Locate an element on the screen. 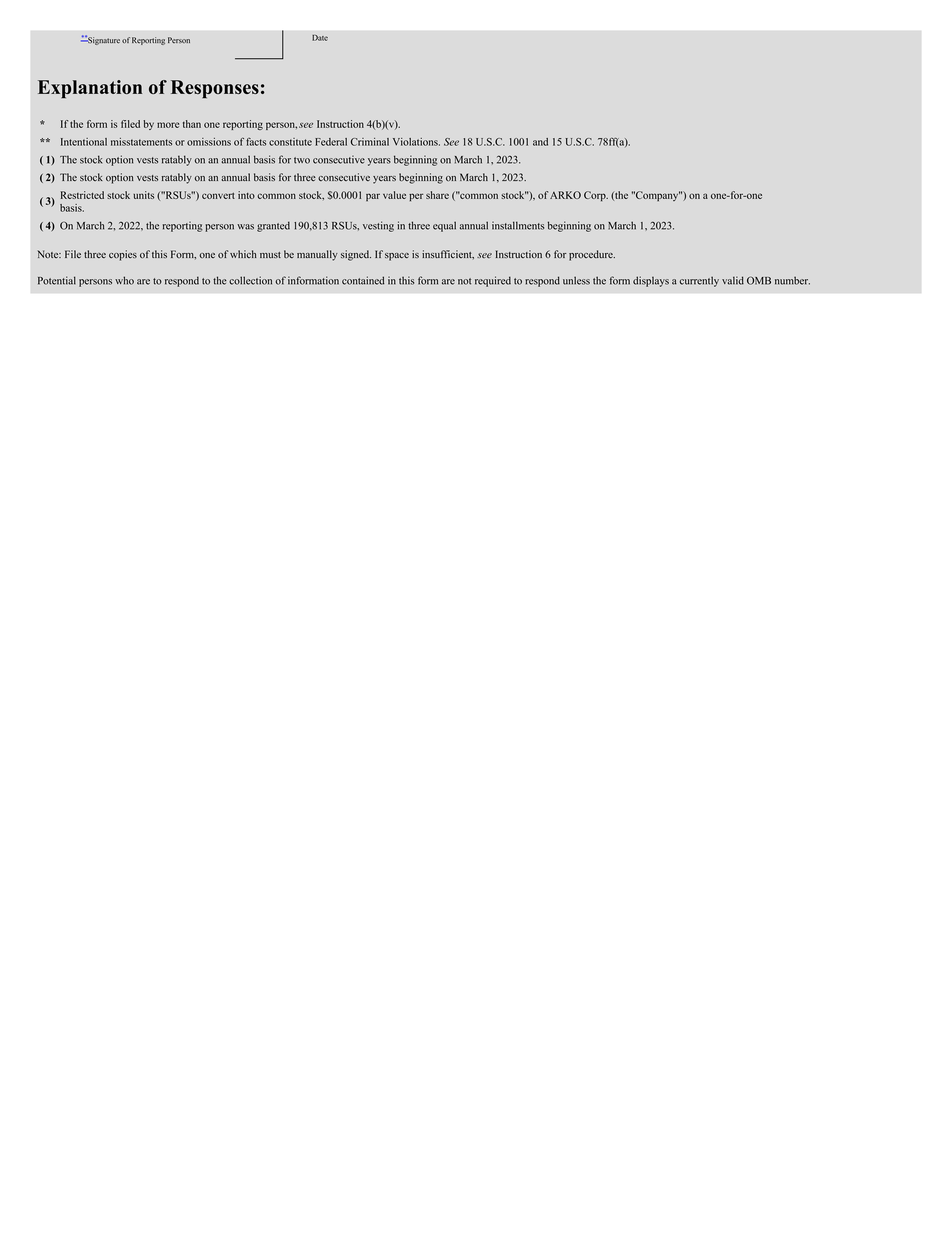 This screenshot has height=1233, width=952. Corp is located at coordinates (596, 196).
